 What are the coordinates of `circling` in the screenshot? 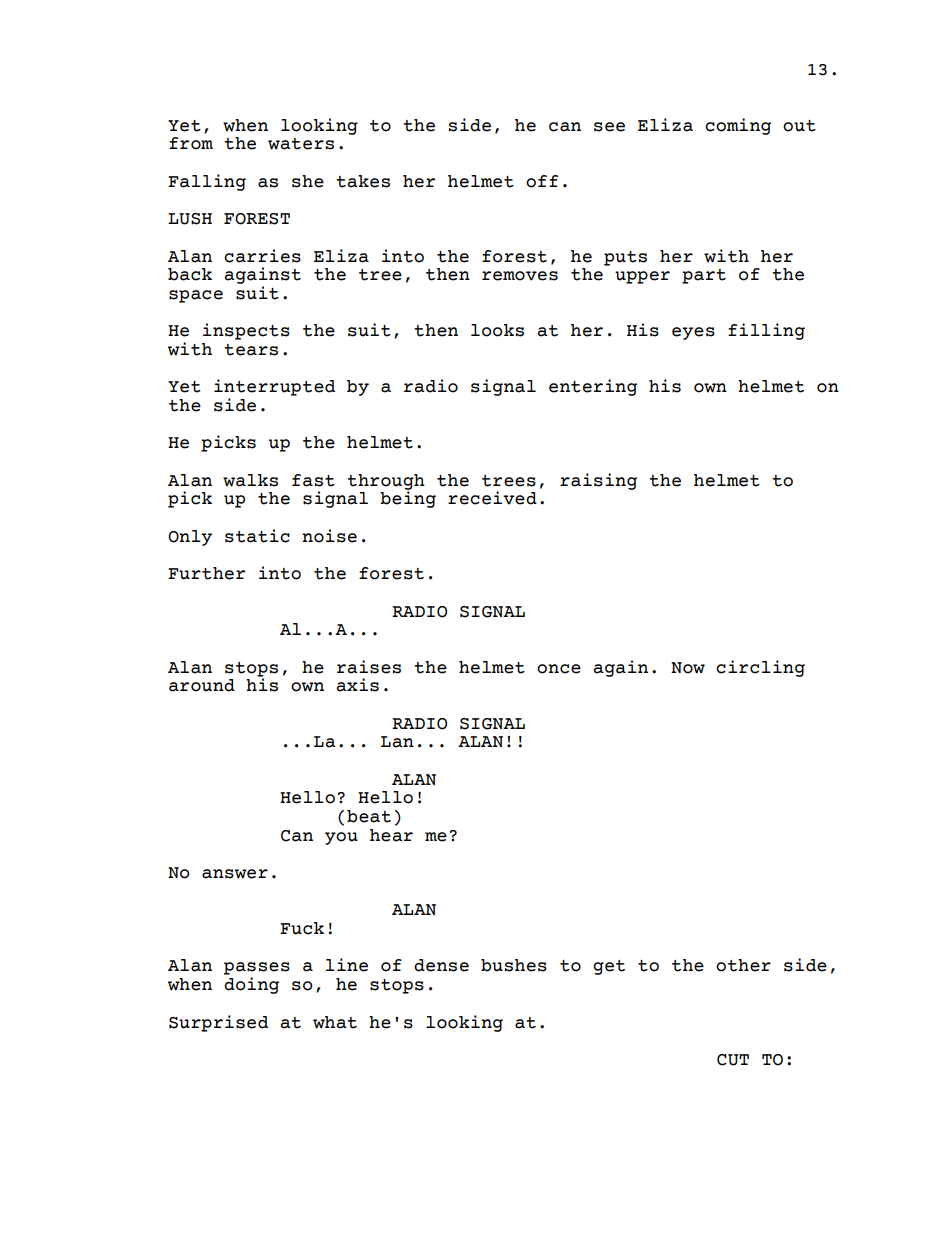 It's located at (760, 668).
